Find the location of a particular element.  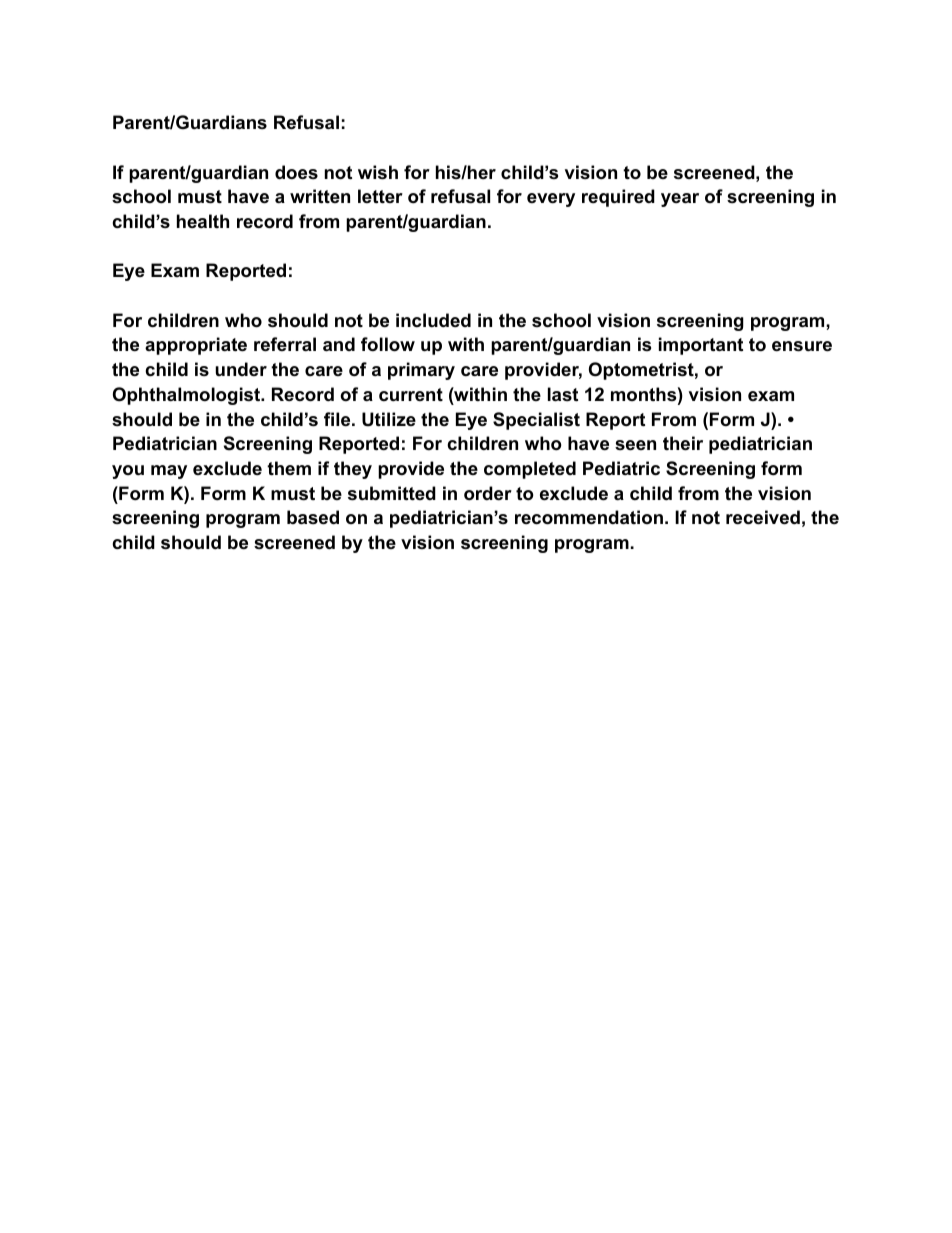

based is located at coordinates (313, 517).
